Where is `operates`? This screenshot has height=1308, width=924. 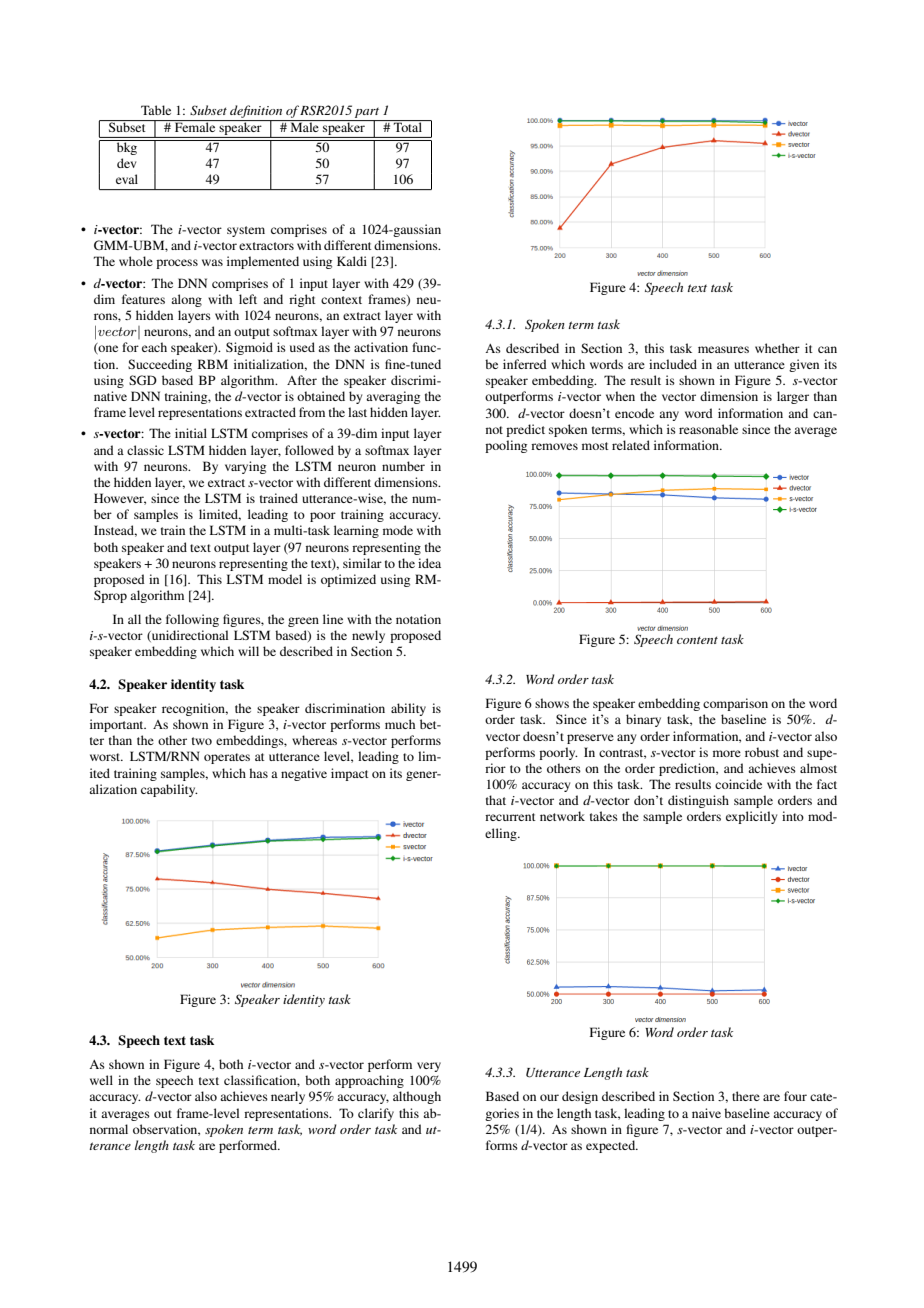
operates is located at coordinates (227, 758).
